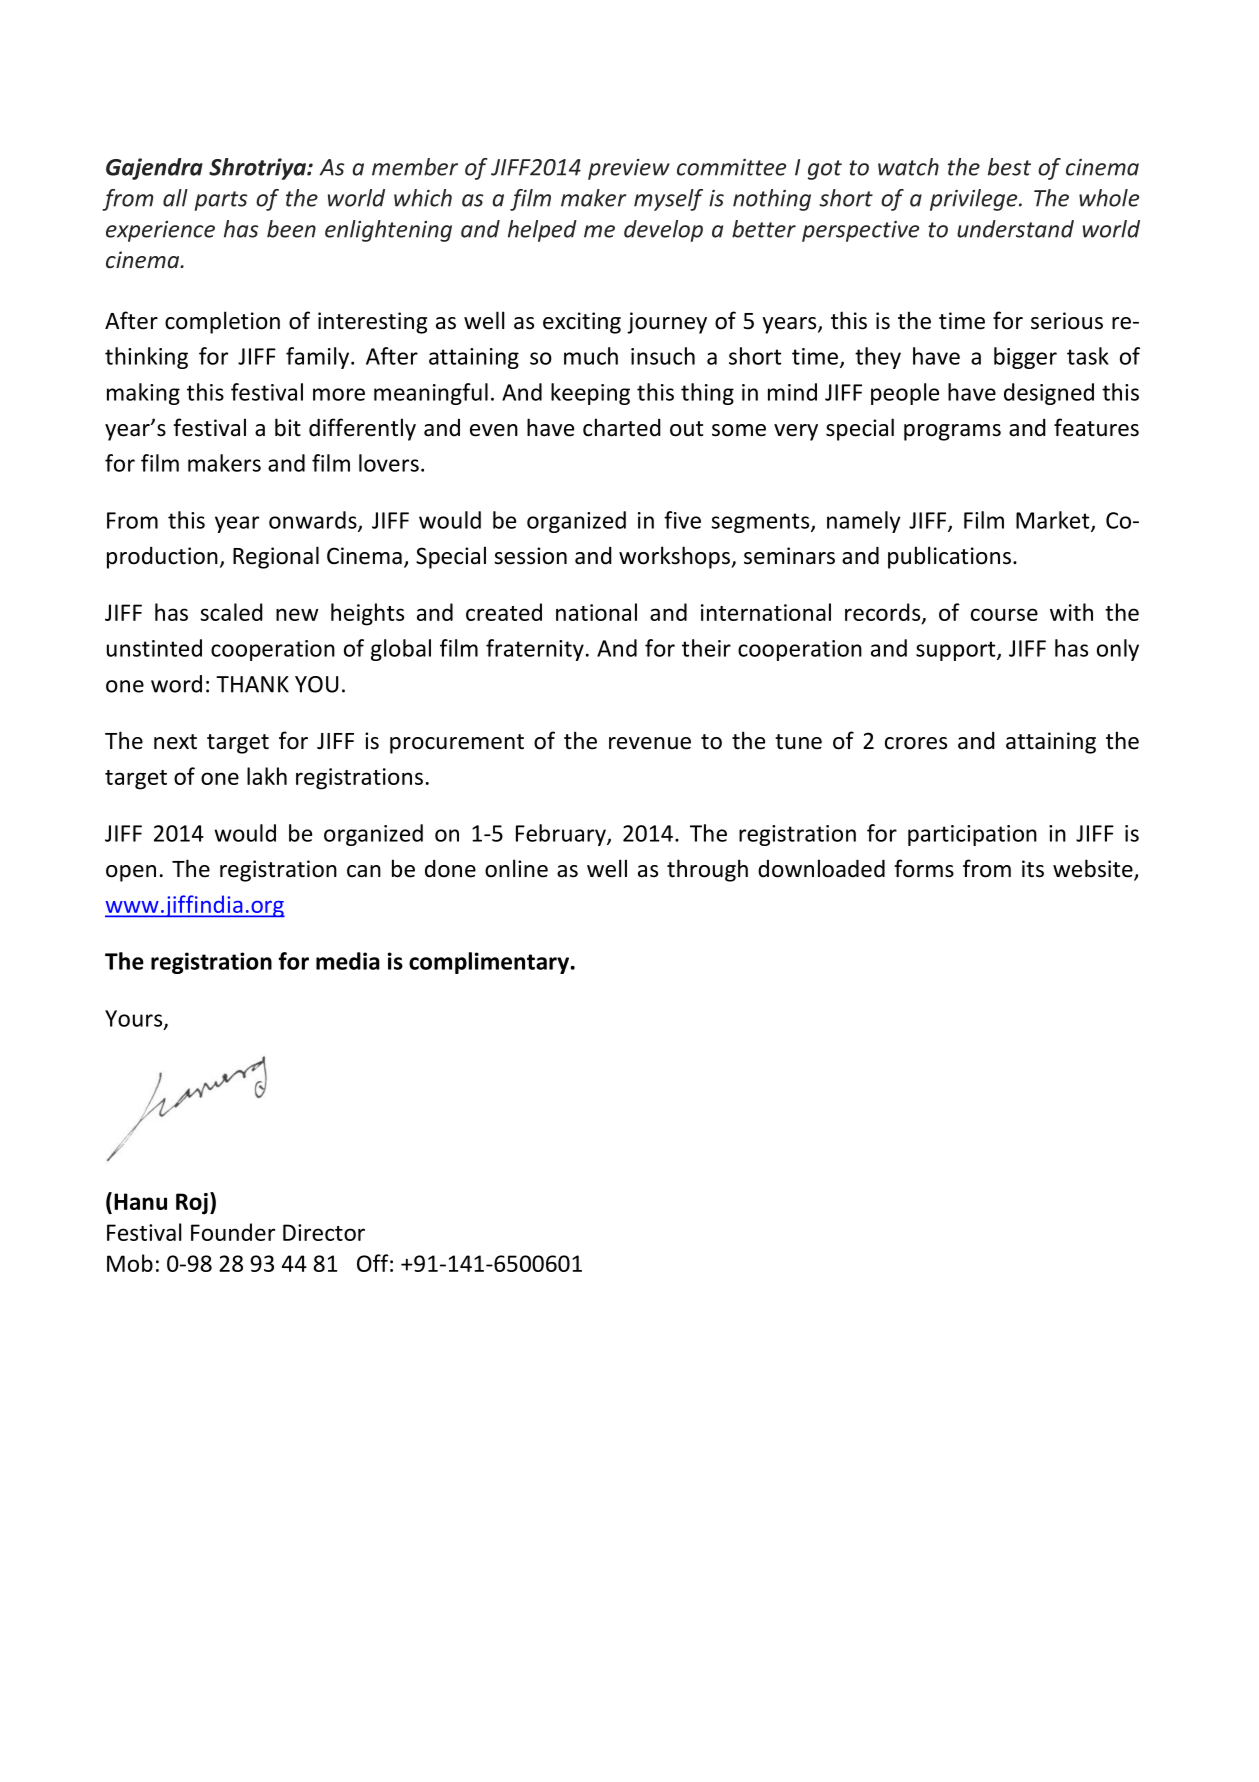  What do you see at coordinates (924, 868) in the screenshot?
I see `forms` at bounding box center [924, 868].
